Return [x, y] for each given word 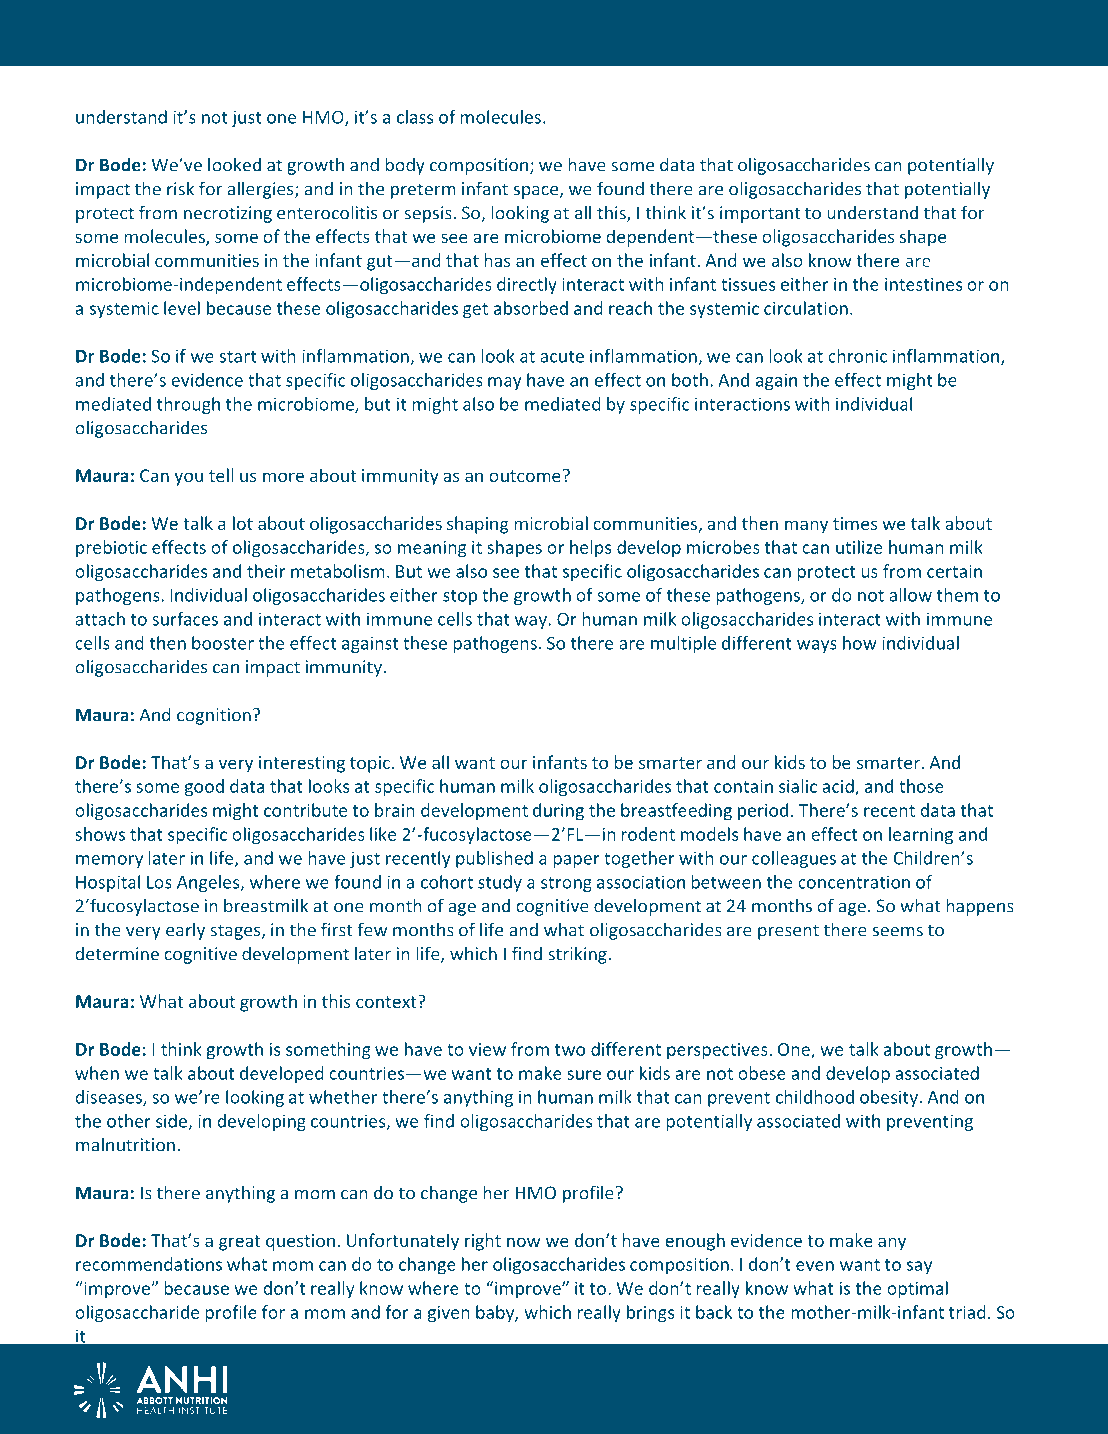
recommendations [149, 1264]
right [483, 1242]
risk [180, 188]
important [760, 214]
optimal [917, 1290]
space [537, 192]
